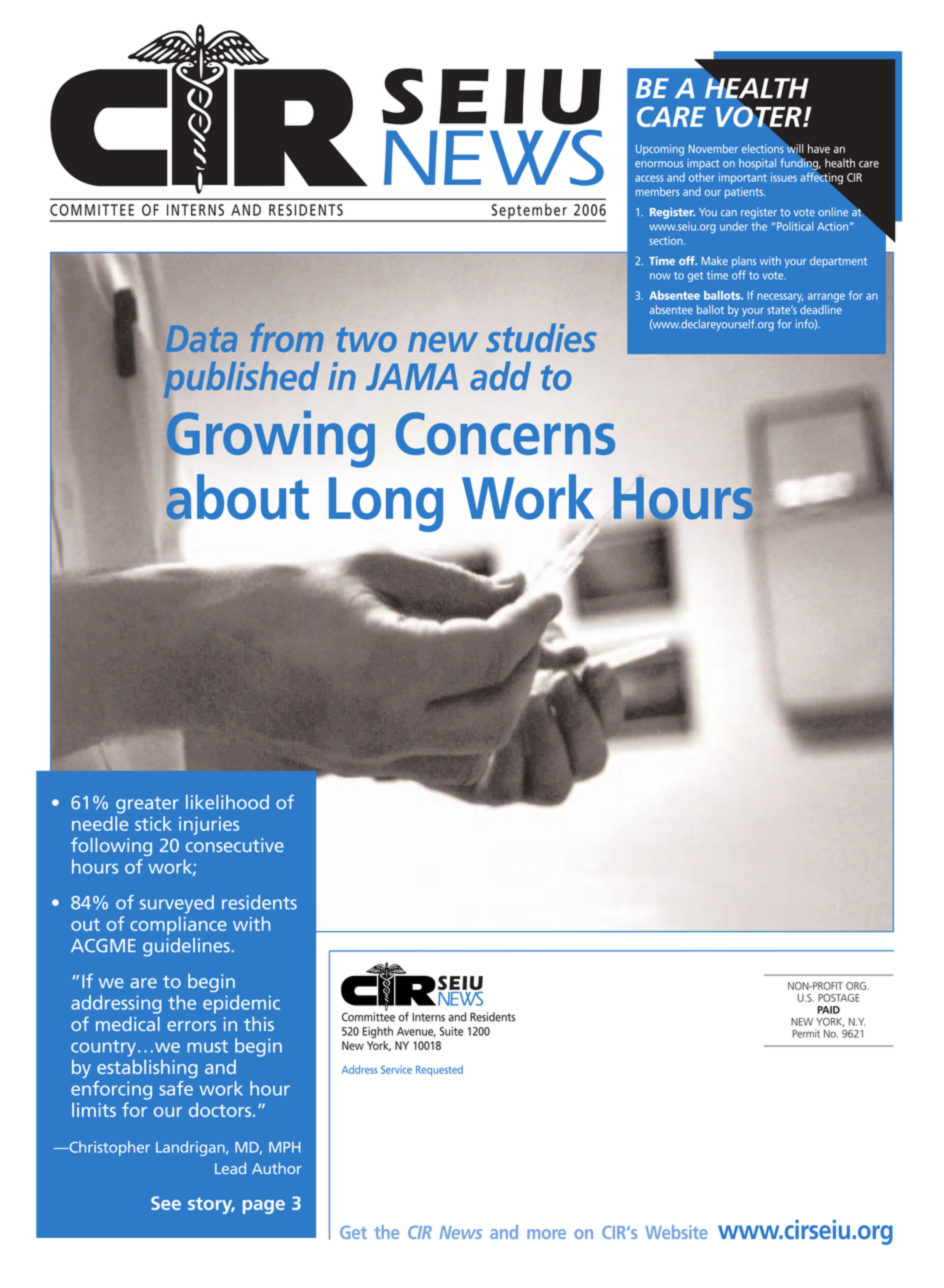  What do you see at coordinates (743, 178) in the screenshot?
I see `important` at bounding box center [743, 178].
